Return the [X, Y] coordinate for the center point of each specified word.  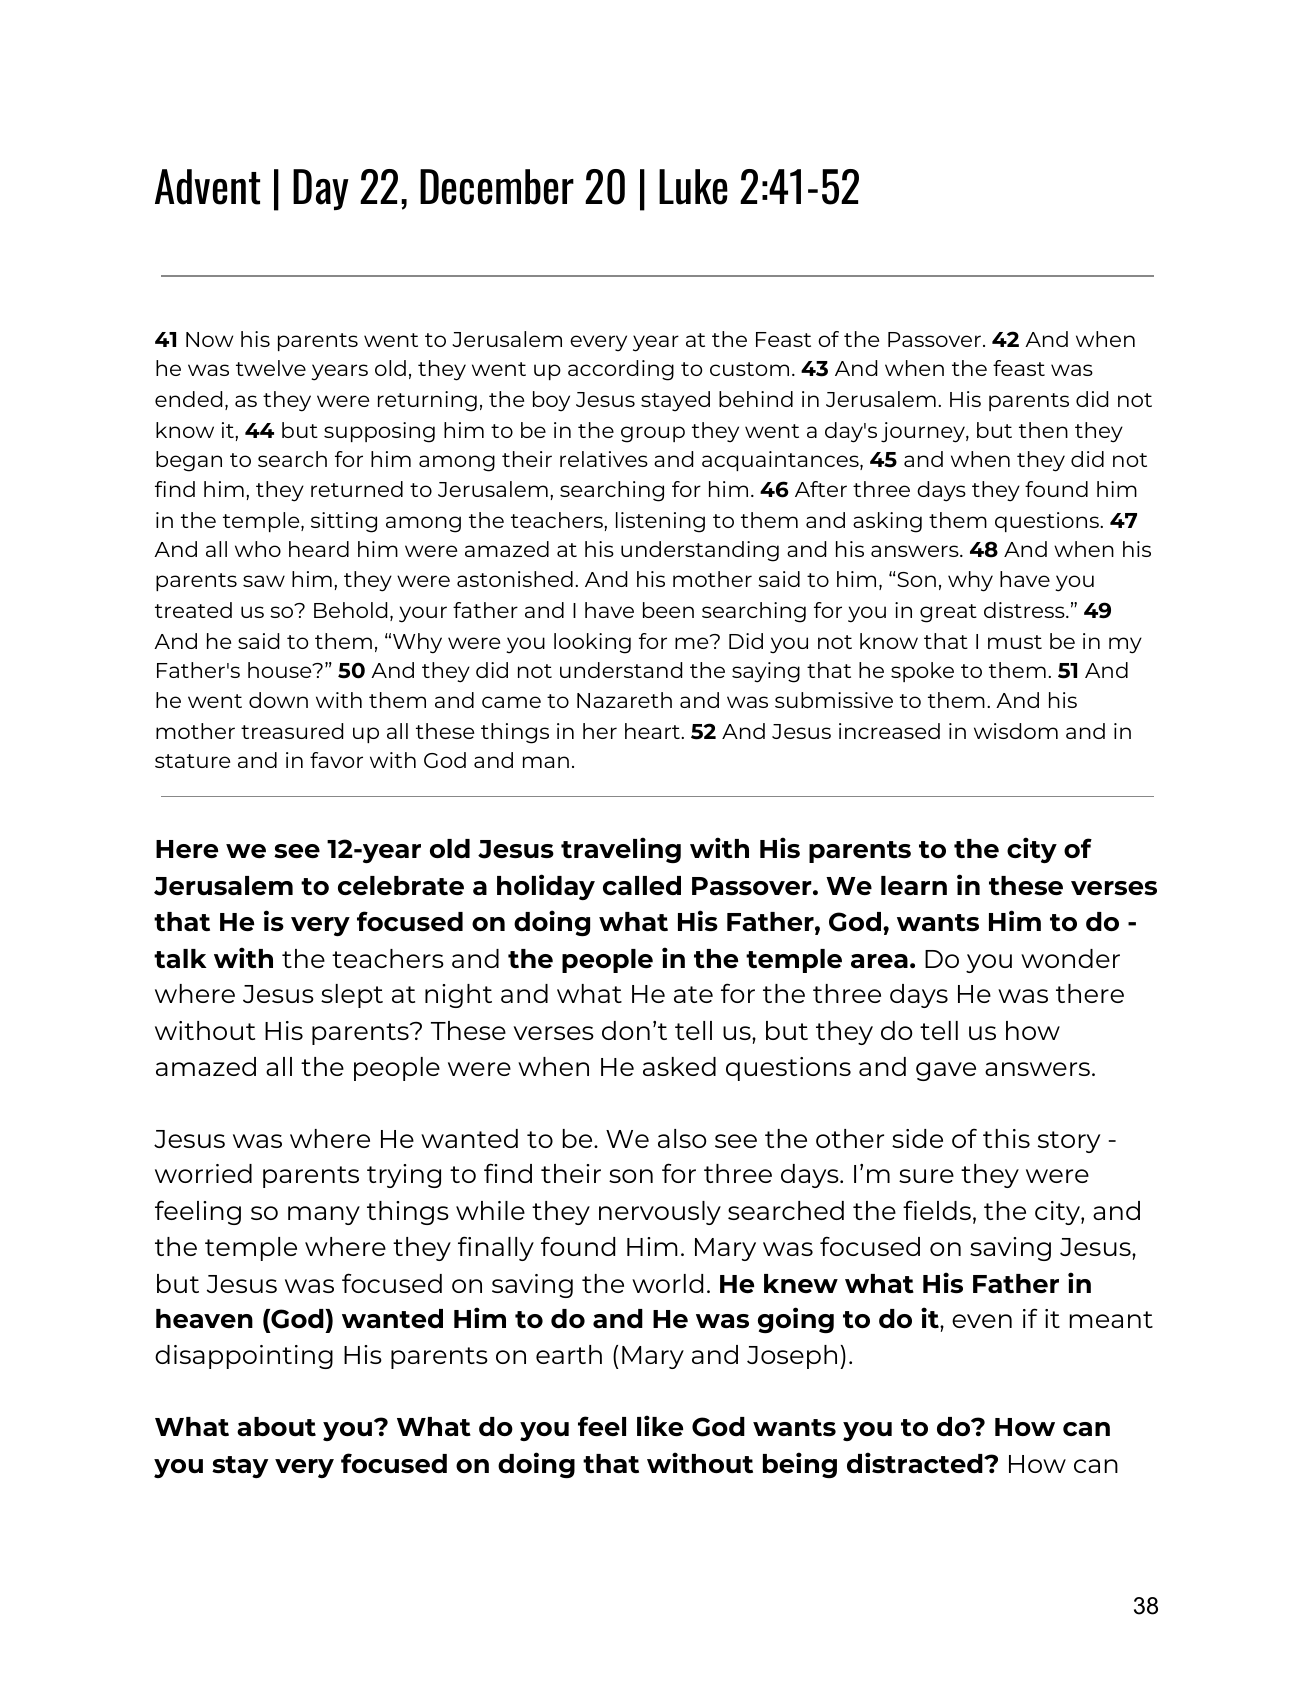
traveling [621, 850]
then [1043, 430]
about [276, 1426]
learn [914, 885]
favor [336, 760]
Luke [693, 187]
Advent [207, 187]
